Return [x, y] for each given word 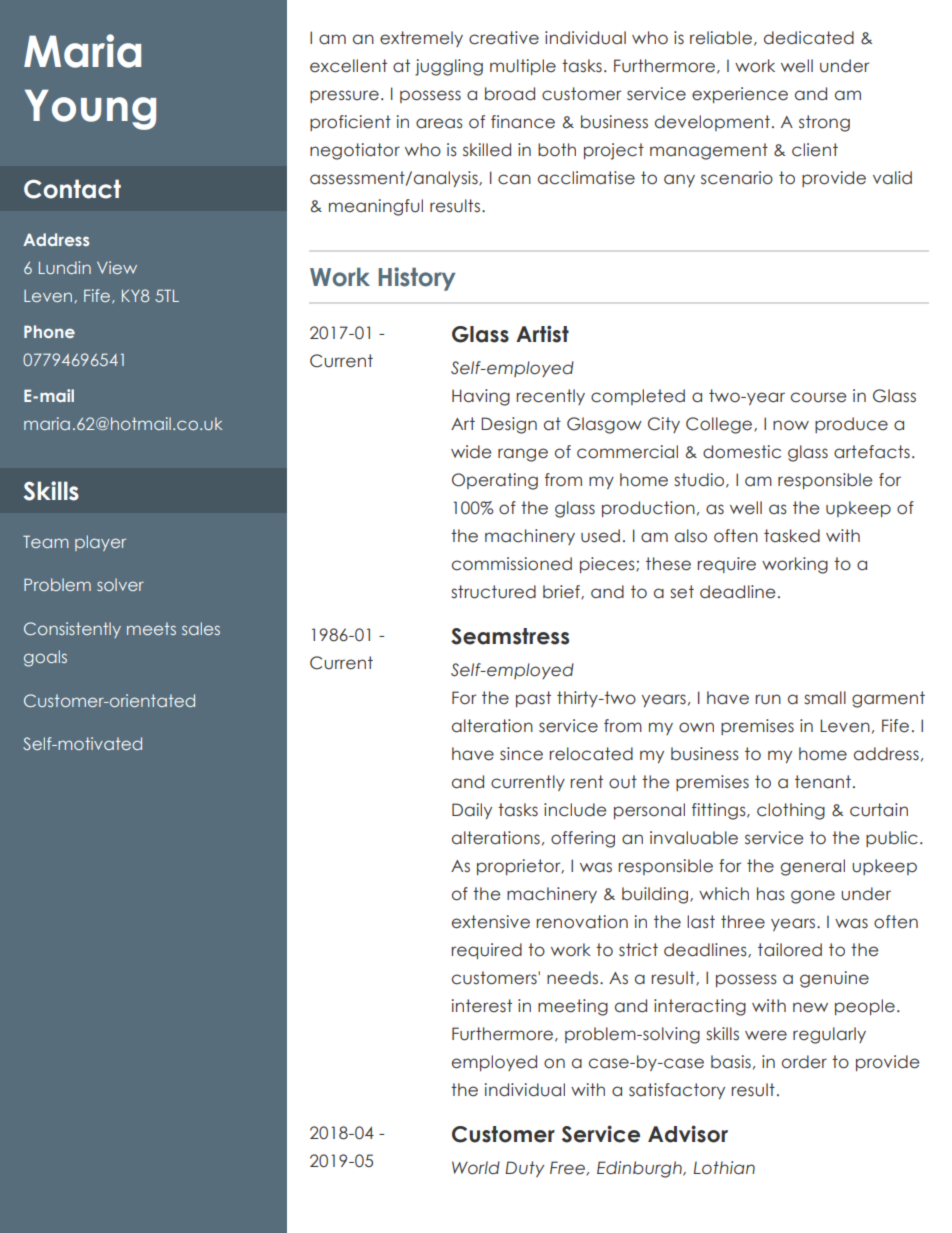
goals [45, 658]
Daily [472, 811]
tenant [823, 782]
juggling [449, 67]
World [476, 1168]
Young [90, 109]
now [791, 425]
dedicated [809, 38]
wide [471, 452]
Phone [49, 331]
